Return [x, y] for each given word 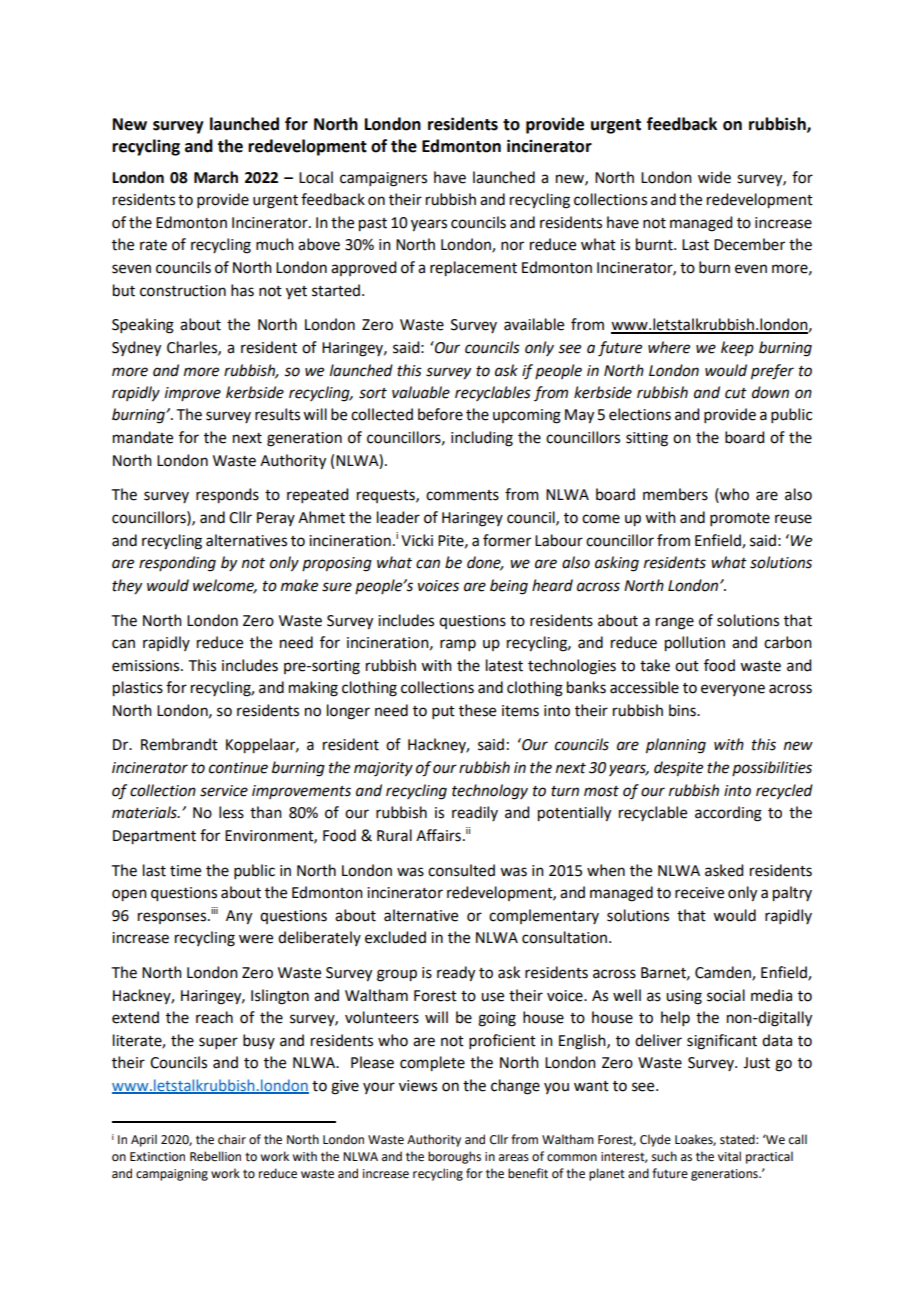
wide [714, 177]
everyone [733, 690]
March [216, 177]
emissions [147, 666]
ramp [458, 645]
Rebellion [215, 1156]
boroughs [454, 1157]
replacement [473, 269]
